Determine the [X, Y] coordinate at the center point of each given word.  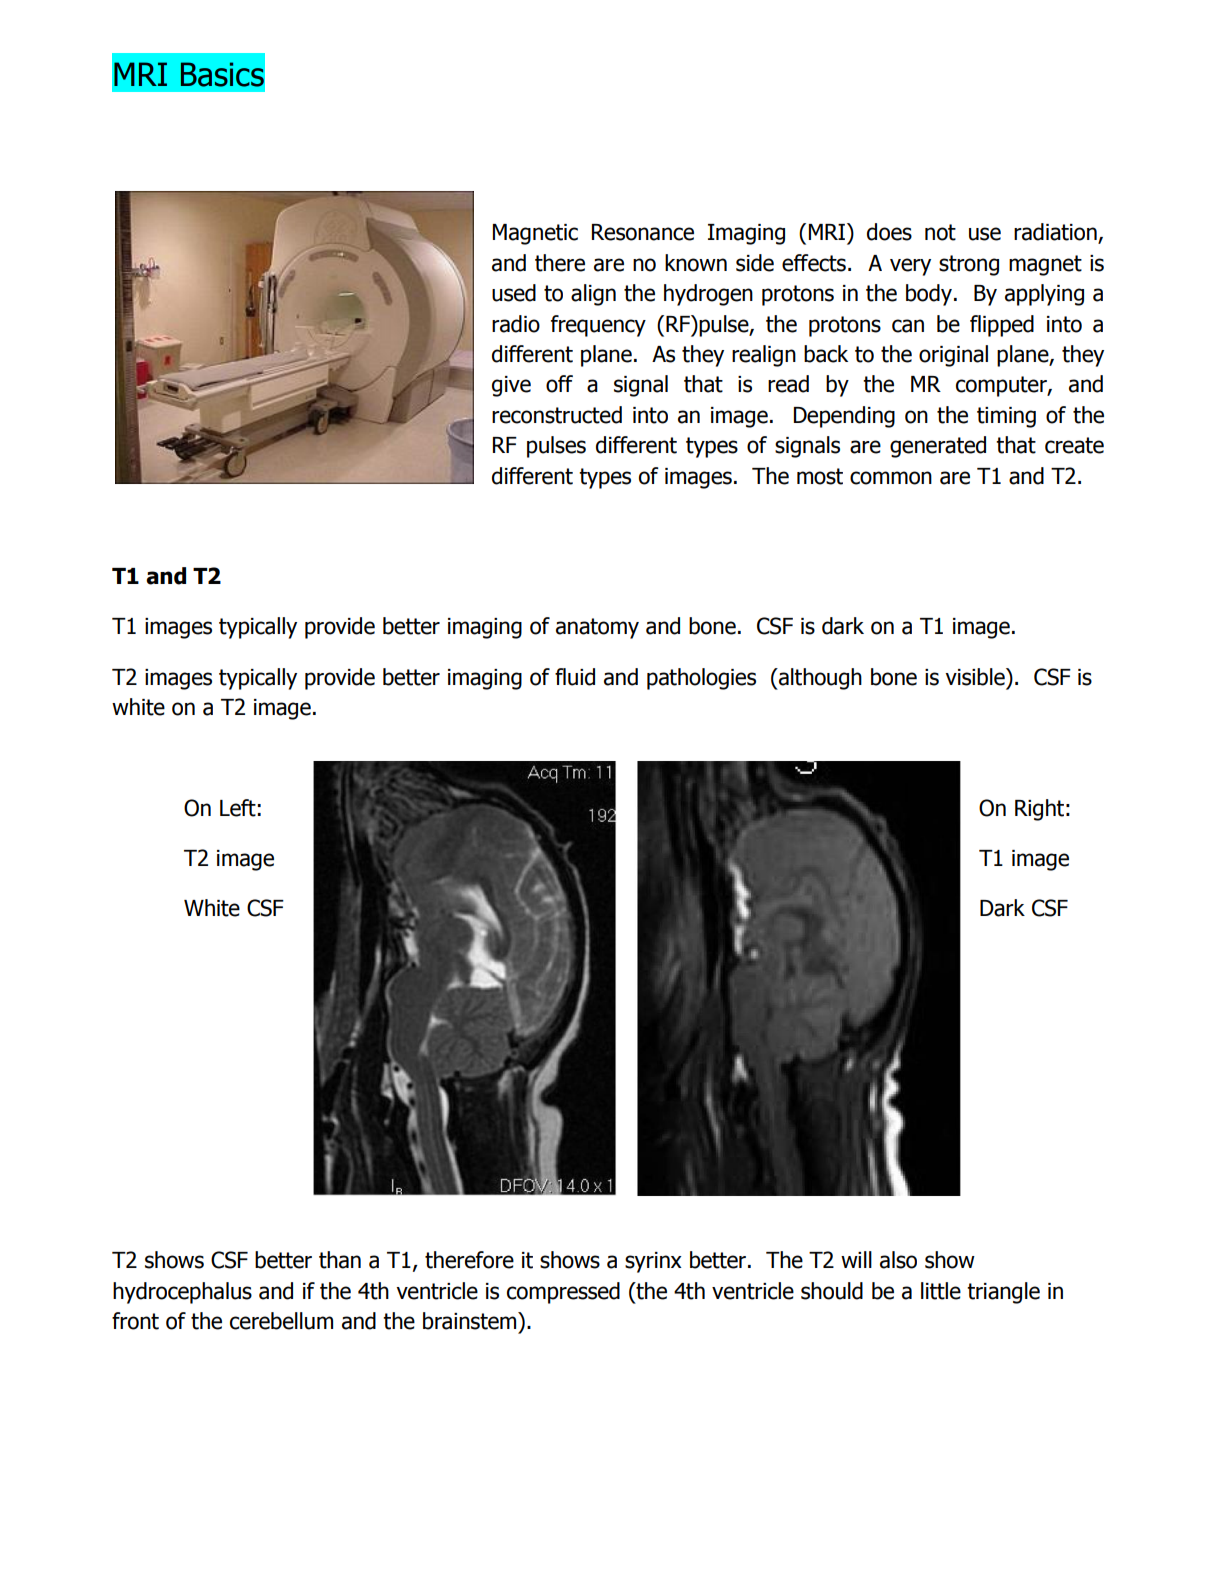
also [898, 1260]
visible [976, 677]
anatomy [597, 628]
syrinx [653, 1262]
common [891, 478]
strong [969, 265]
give [511, 386]
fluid [575, 677]
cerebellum [281, 1321]
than [340, 1260]
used [514, 293]
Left [238, 808]
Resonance [643, 232]
